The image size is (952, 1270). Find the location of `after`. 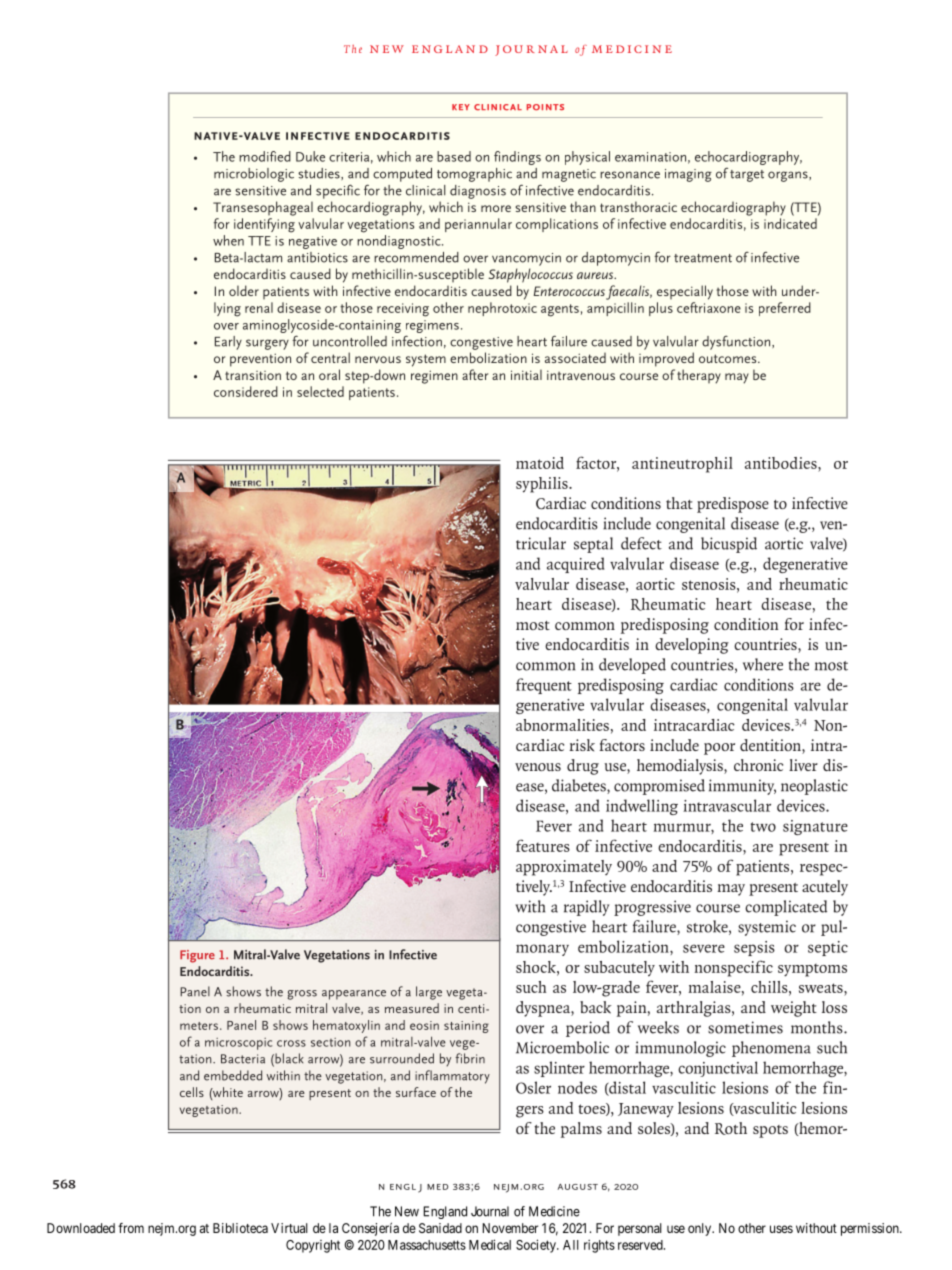

after is located at coordinates (475, 374).
